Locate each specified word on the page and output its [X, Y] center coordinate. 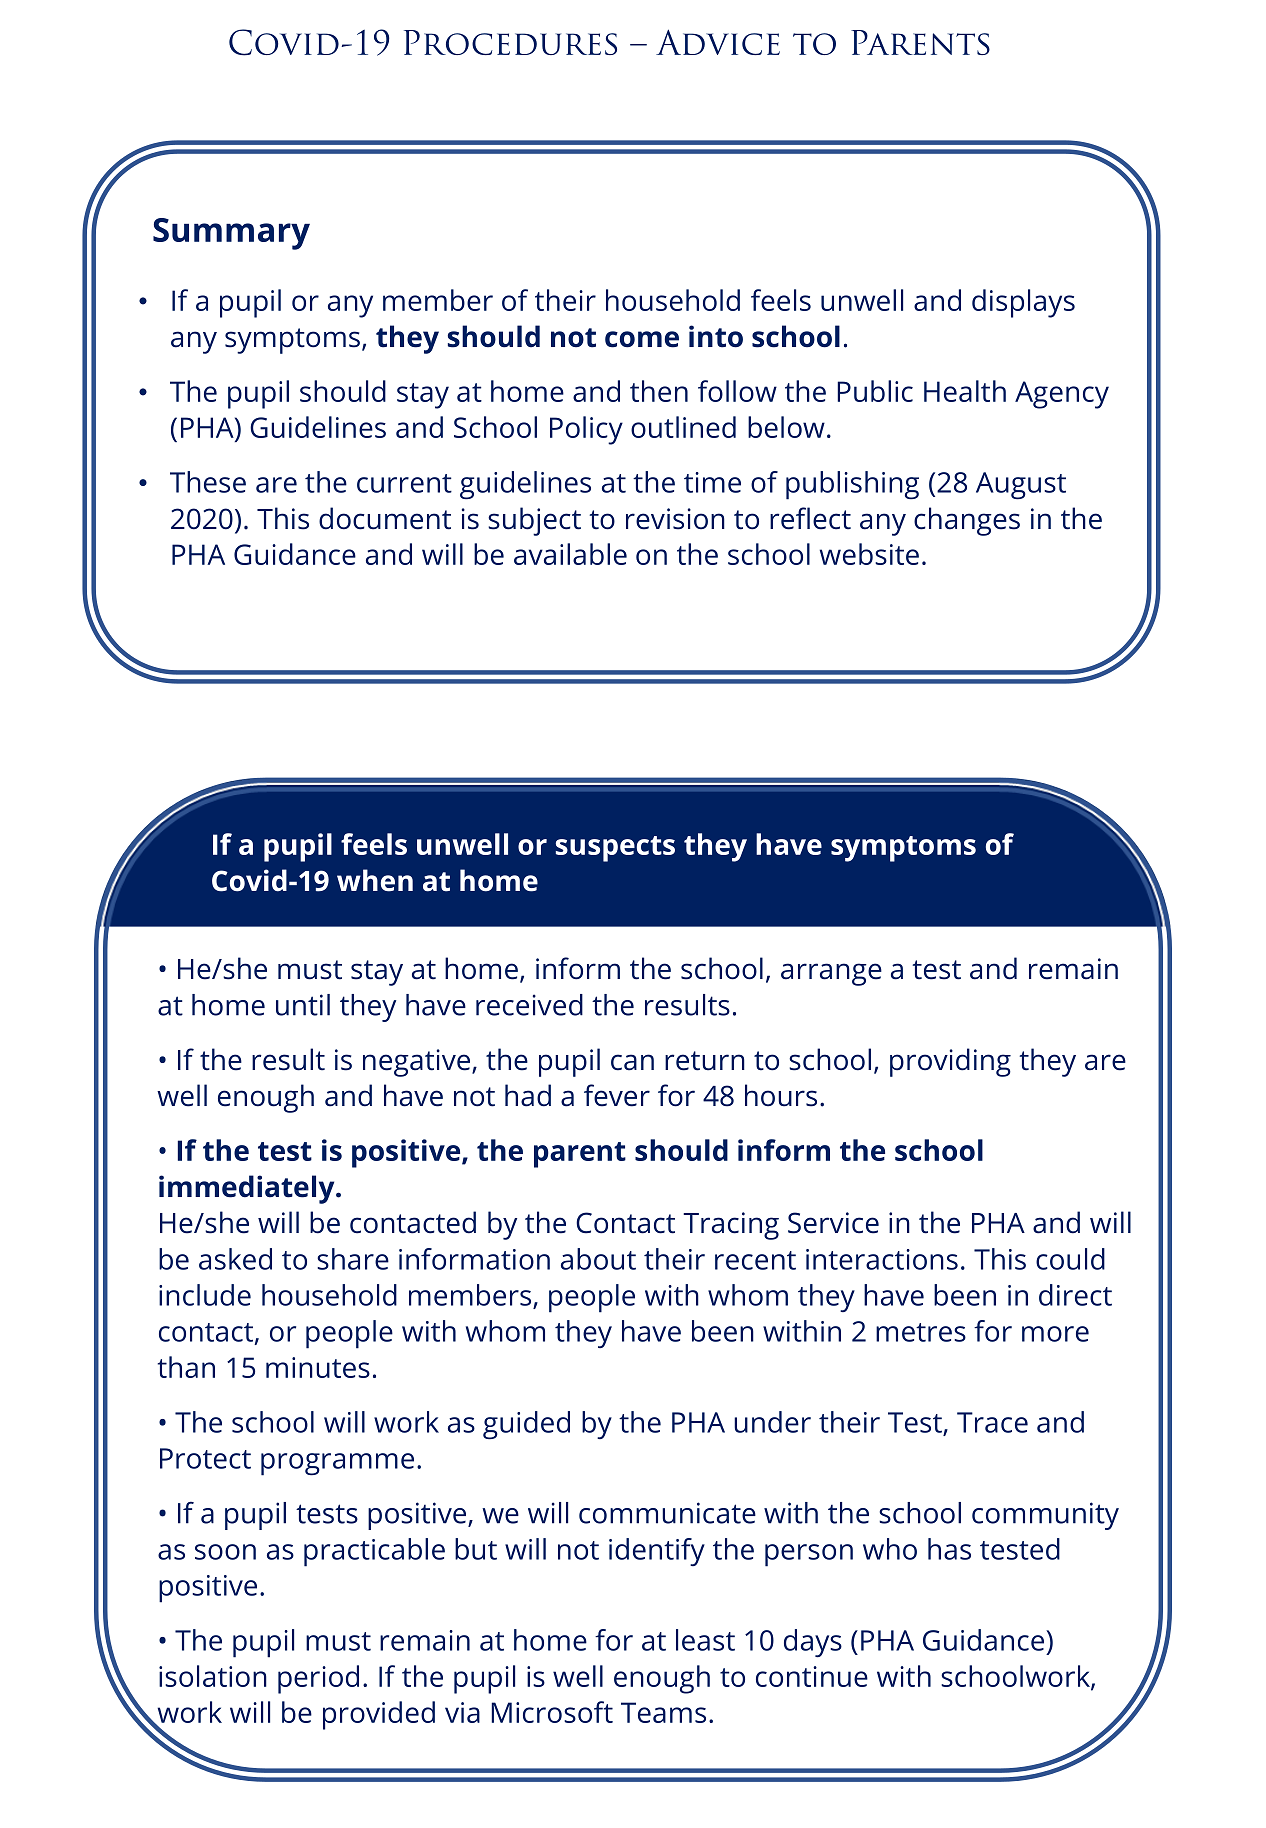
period [318, 1679]
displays [1023, 303]
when [375, 880]
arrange [831, 974]
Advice [718, 42]
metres [921, 1332]
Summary [231, 234]
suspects [615, 849]
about [598, 1259]
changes [967, 521]
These [208, 482]
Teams [663, 1712]
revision [675, 519]
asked [235, 1259]
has [949, 1549]
